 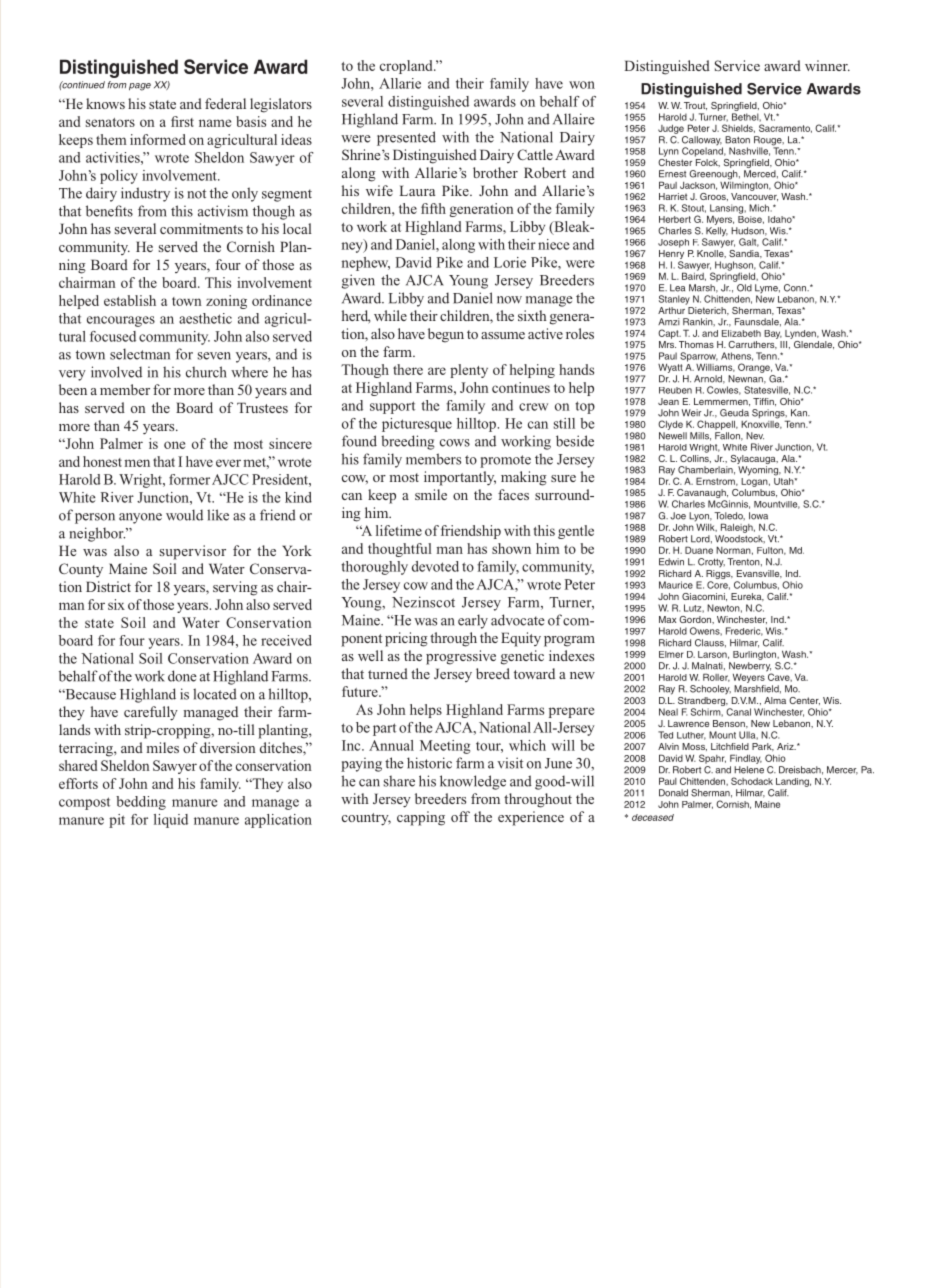 What do you see at coordinates (695, 106) in the document?
I see `Trout` at bounding box center [695, 106].
